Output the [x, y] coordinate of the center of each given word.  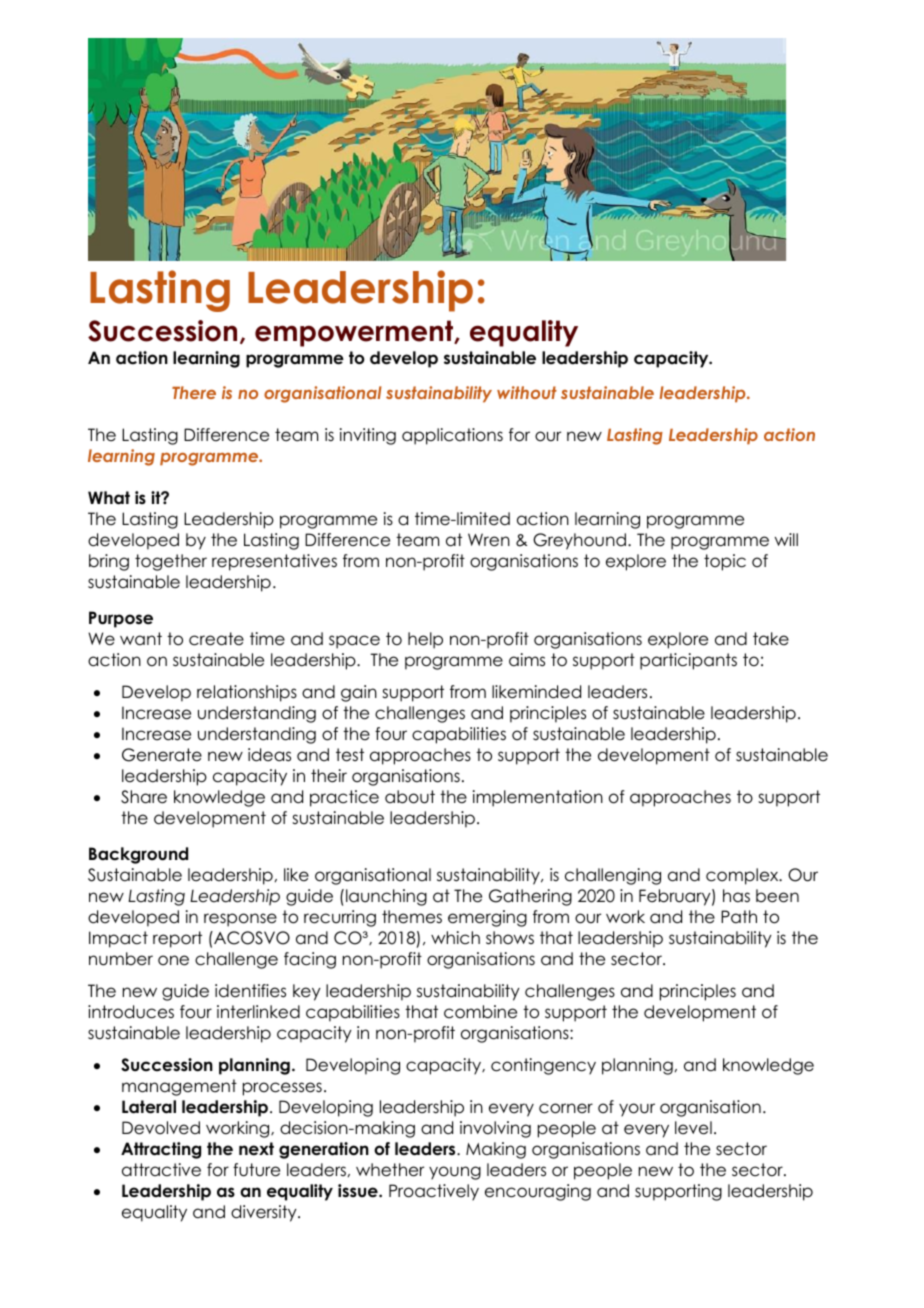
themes [412, 917]
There [194, 392]
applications [452, 436]
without [527, 392]
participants [688, 661]
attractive [161, 1170]
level [693, 1128]
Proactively [434, 1192]
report [177, 939]
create [216, 639]
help [425, 640]
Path [739, 917]
